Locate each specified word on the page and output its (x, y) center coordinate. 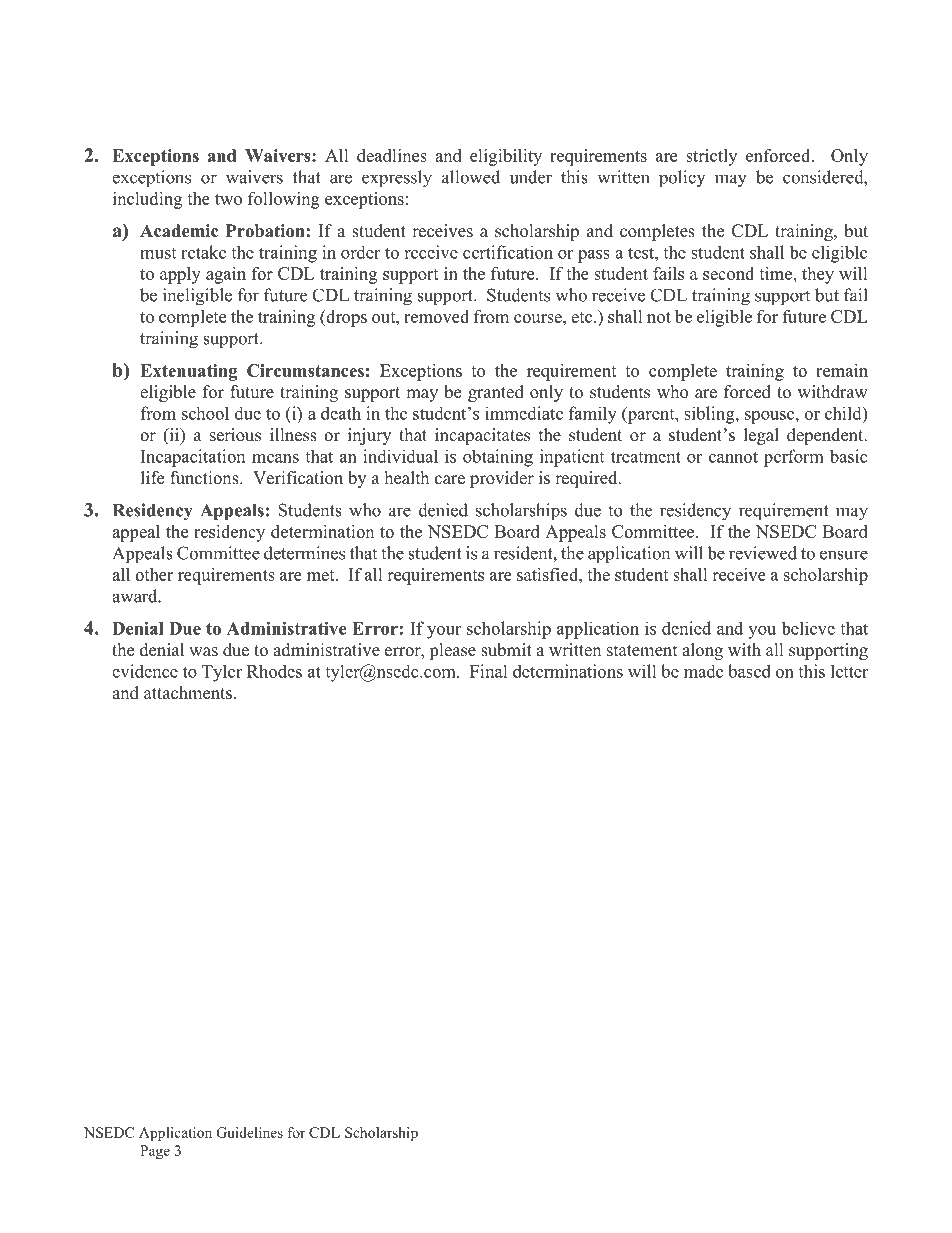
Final (489, 671)
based (749, 671)
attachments (188, 693)
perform (794, 458)
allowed (471, 177)
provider (502, 479)
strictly (711, 157)
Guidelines (250, 1132)
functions (205, 478)
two (228, 199)
